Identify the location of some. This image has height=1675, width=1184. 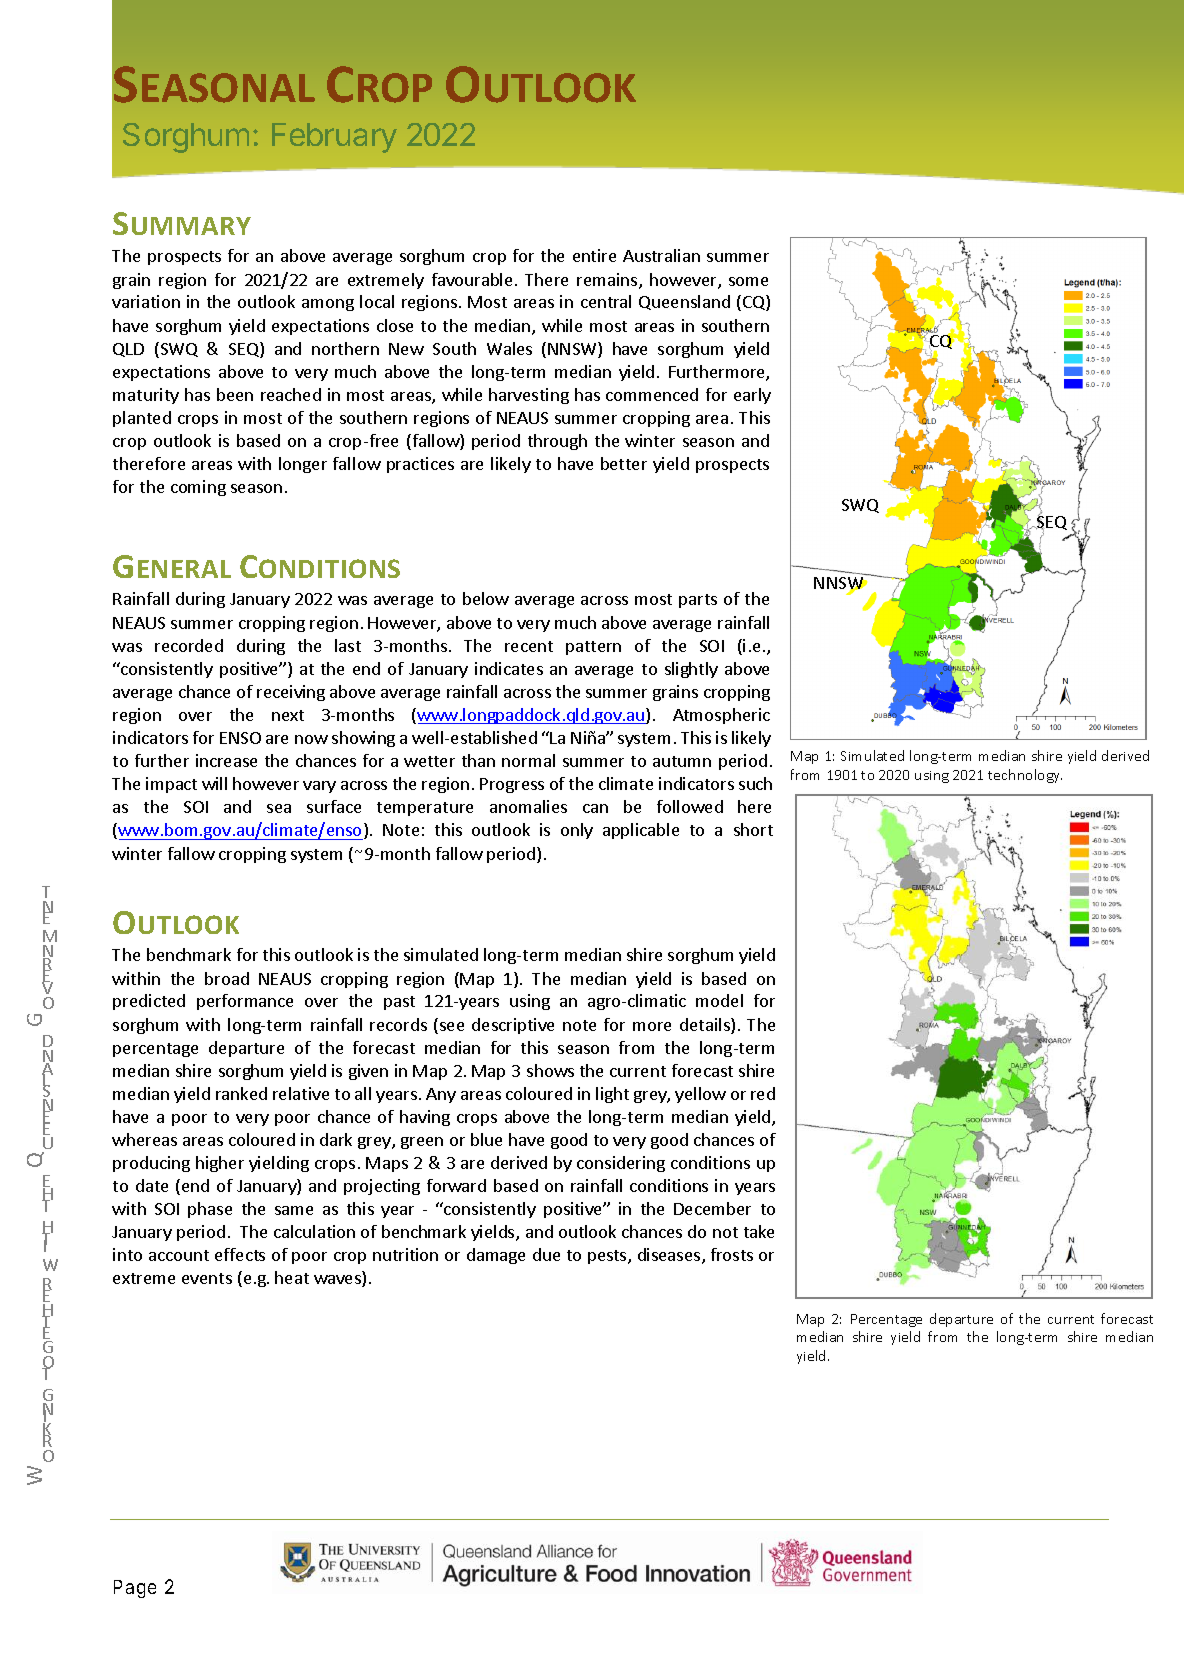
(748, 281).
